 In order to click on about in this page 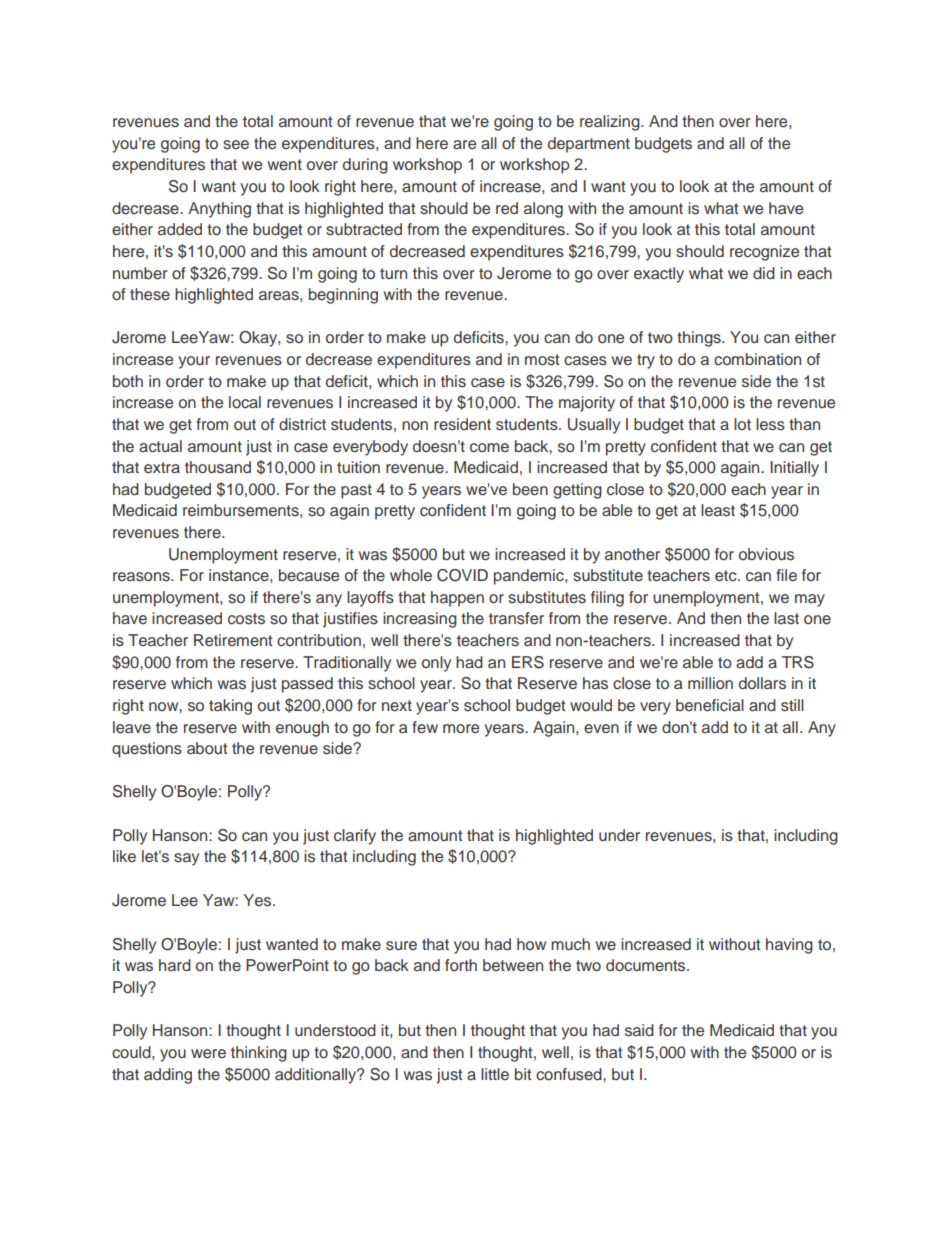, I will do `click(207, 748)`.
